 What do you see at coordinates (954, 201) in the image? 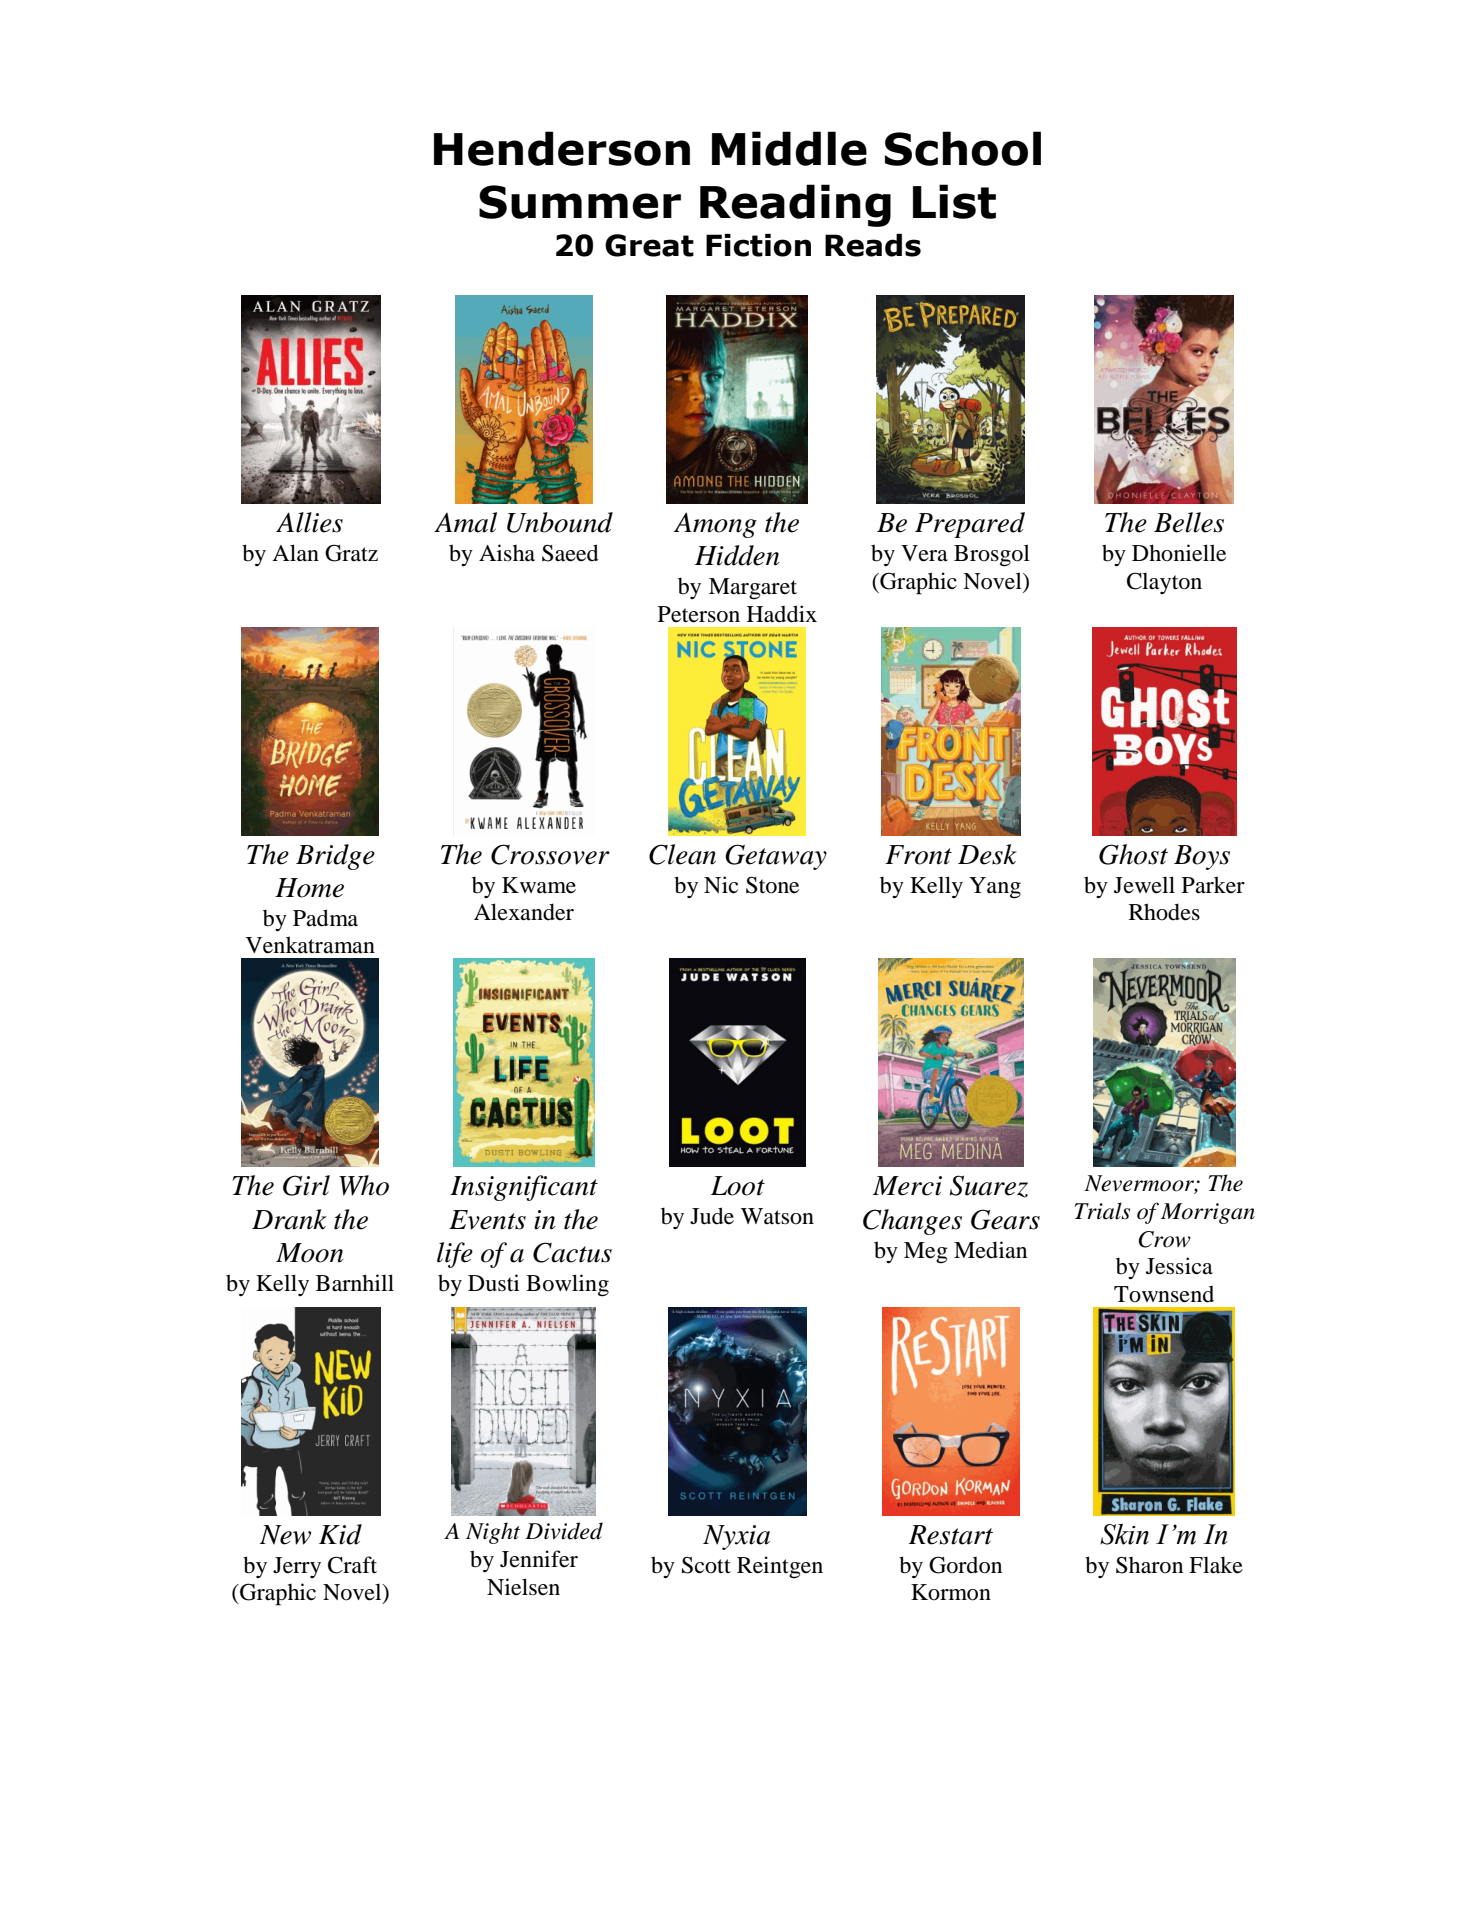
I see `List` at bounding box center [954, 201].
